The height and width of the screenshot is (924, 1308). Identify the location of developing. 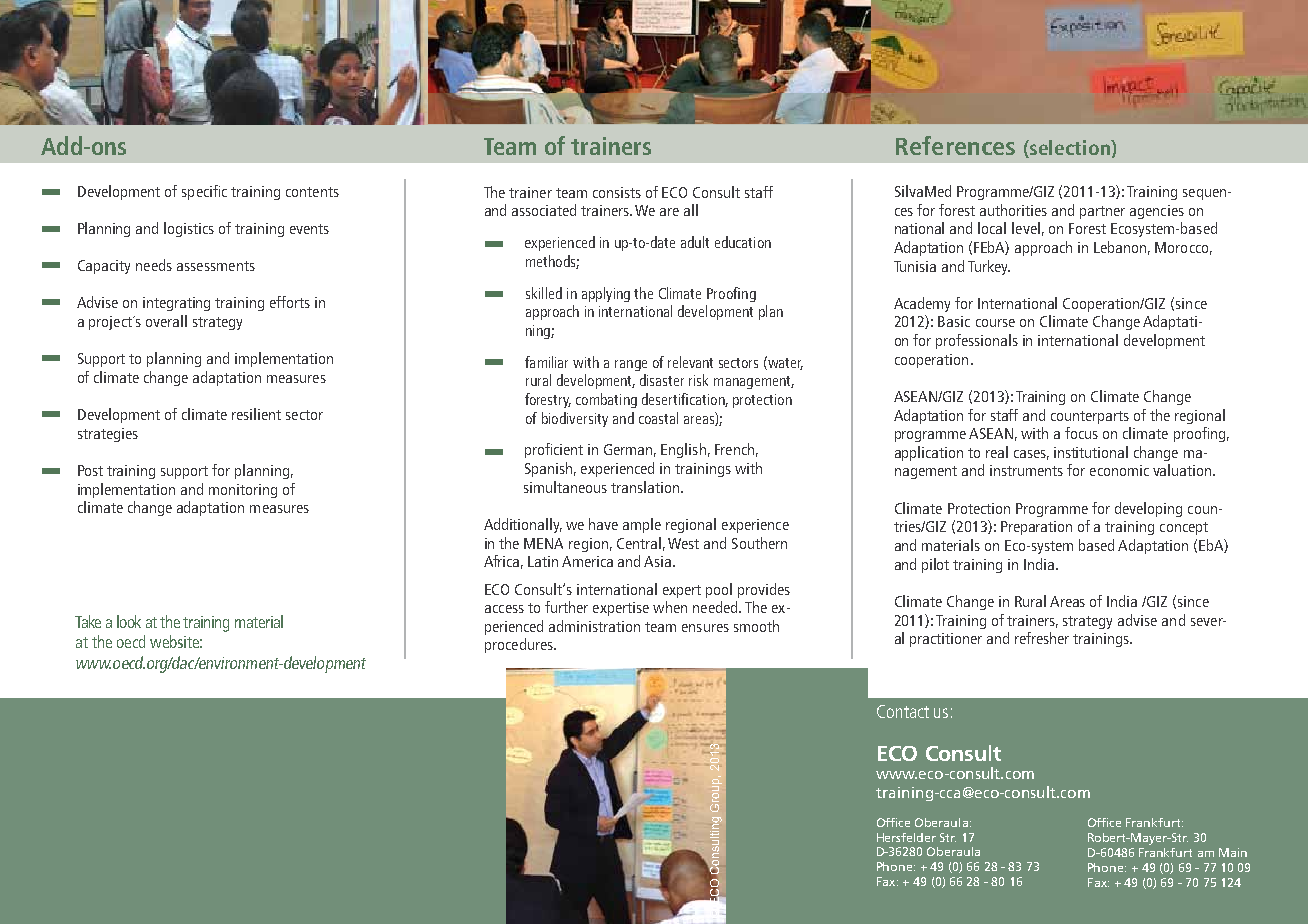
(1148, 509).
